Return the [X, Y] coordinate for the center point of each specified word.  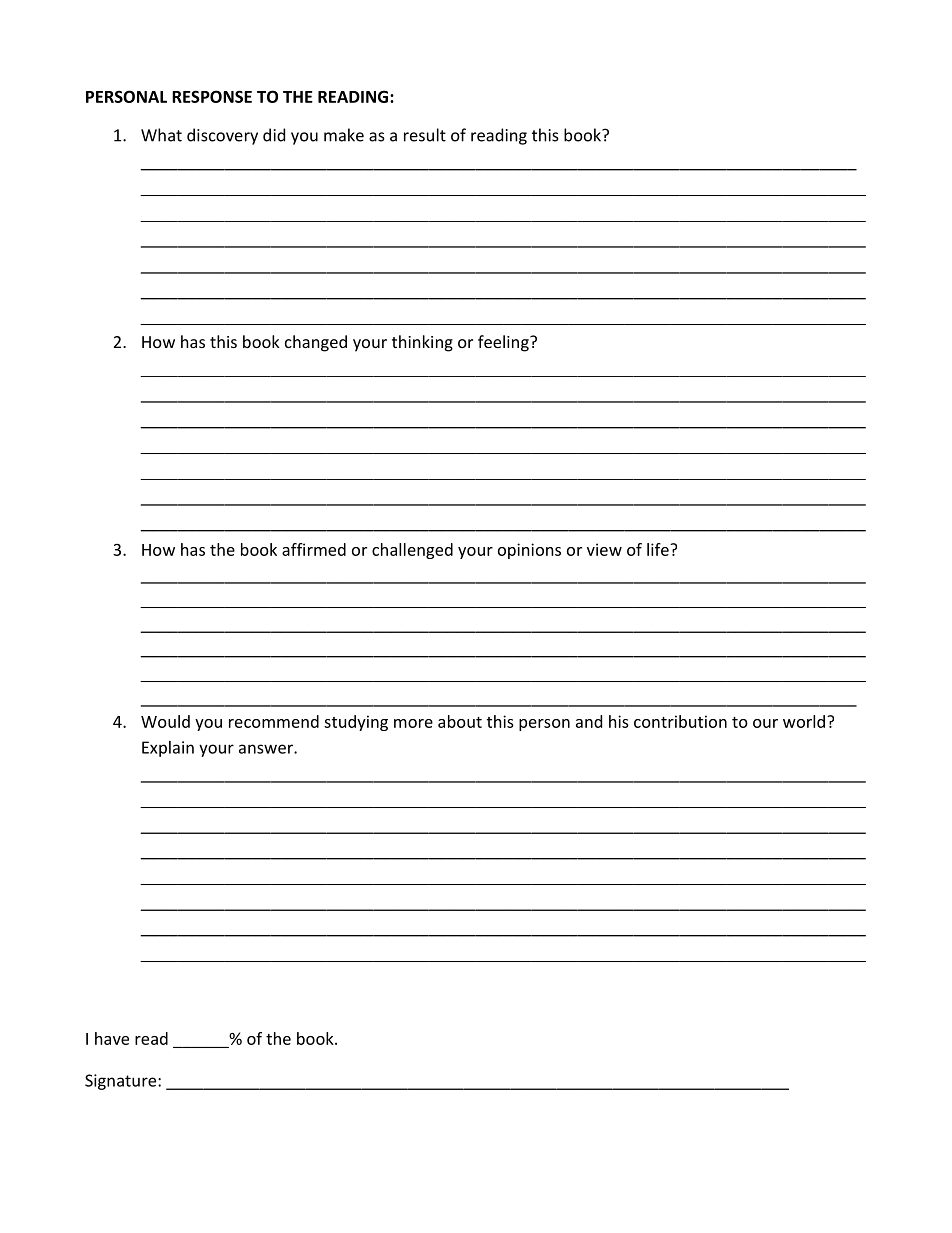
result [425, 135]
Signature [122, 1082]
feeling [504, 343]
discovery [222, 136]
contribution [680, 721]
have [112, 1038]
